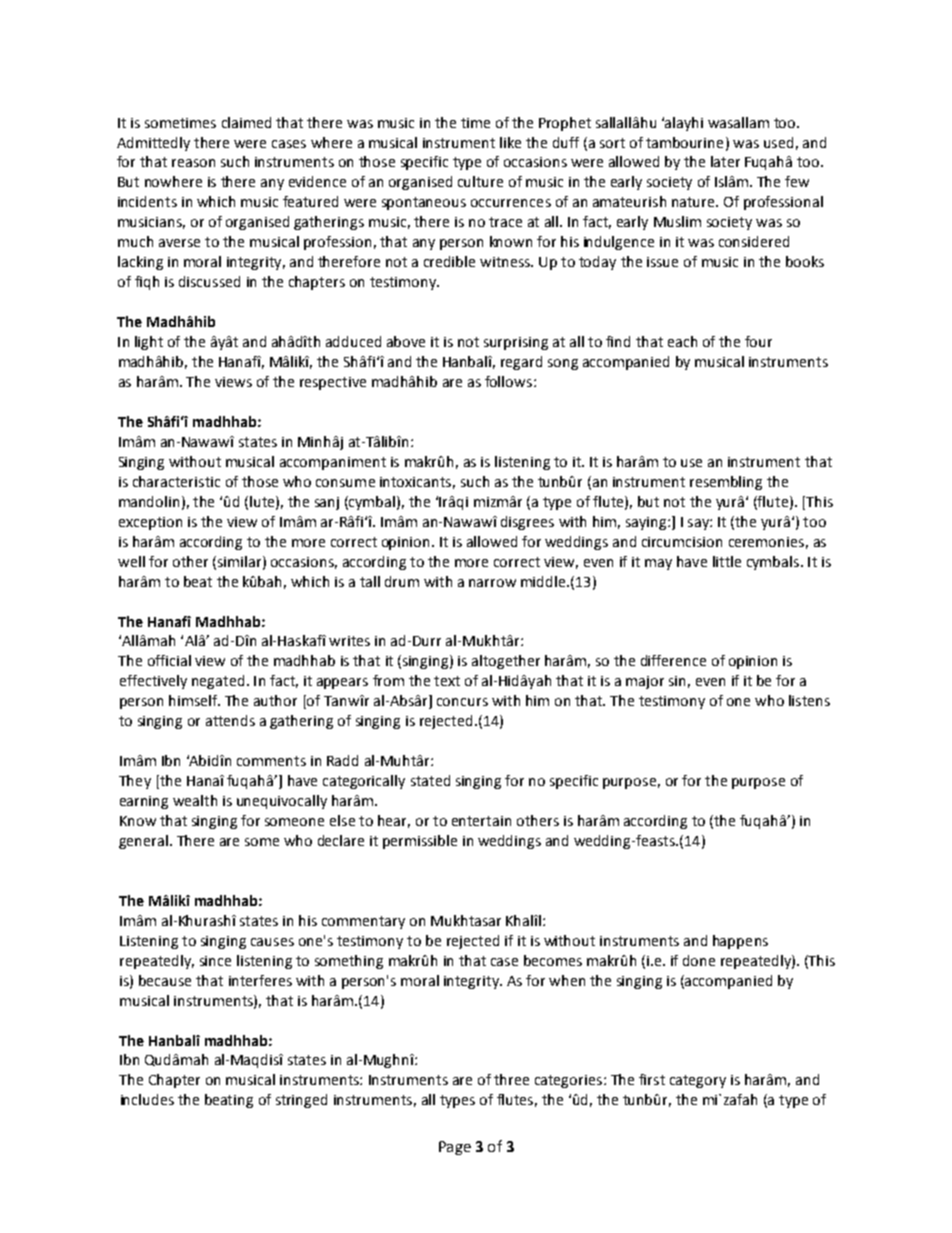  Describe the element at coordinates (480, 181) in the screenshot. I see `culture` at that location.
